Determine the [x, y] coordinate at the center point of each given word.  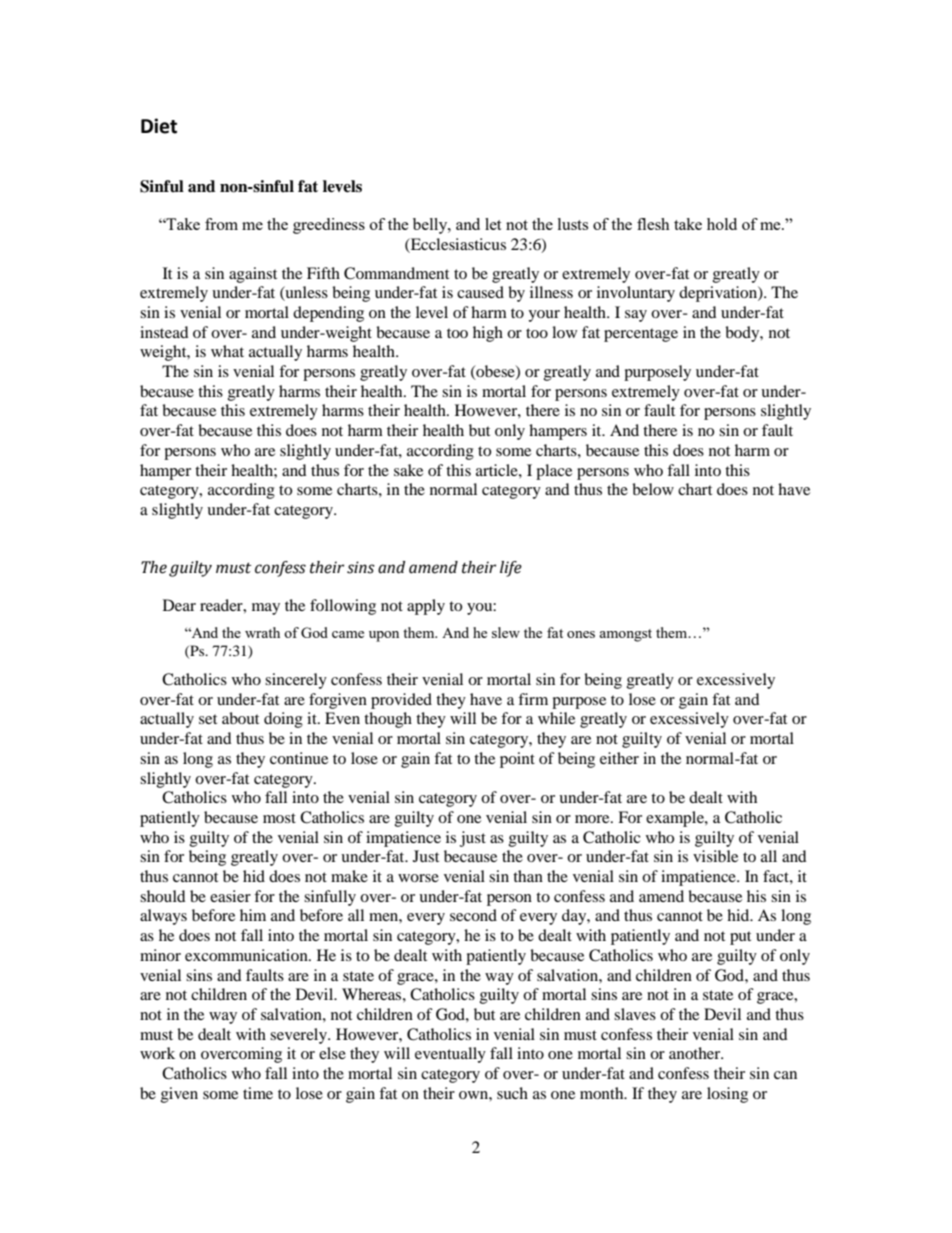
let [493, 224]
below [653, 489]
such [512, 1093]
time [258, 1093]
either [619, 758]
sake [408, 470]
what [227, 351]
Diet [159, 126]
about [240, 718]
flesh [653, 224]
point [517, 760]
